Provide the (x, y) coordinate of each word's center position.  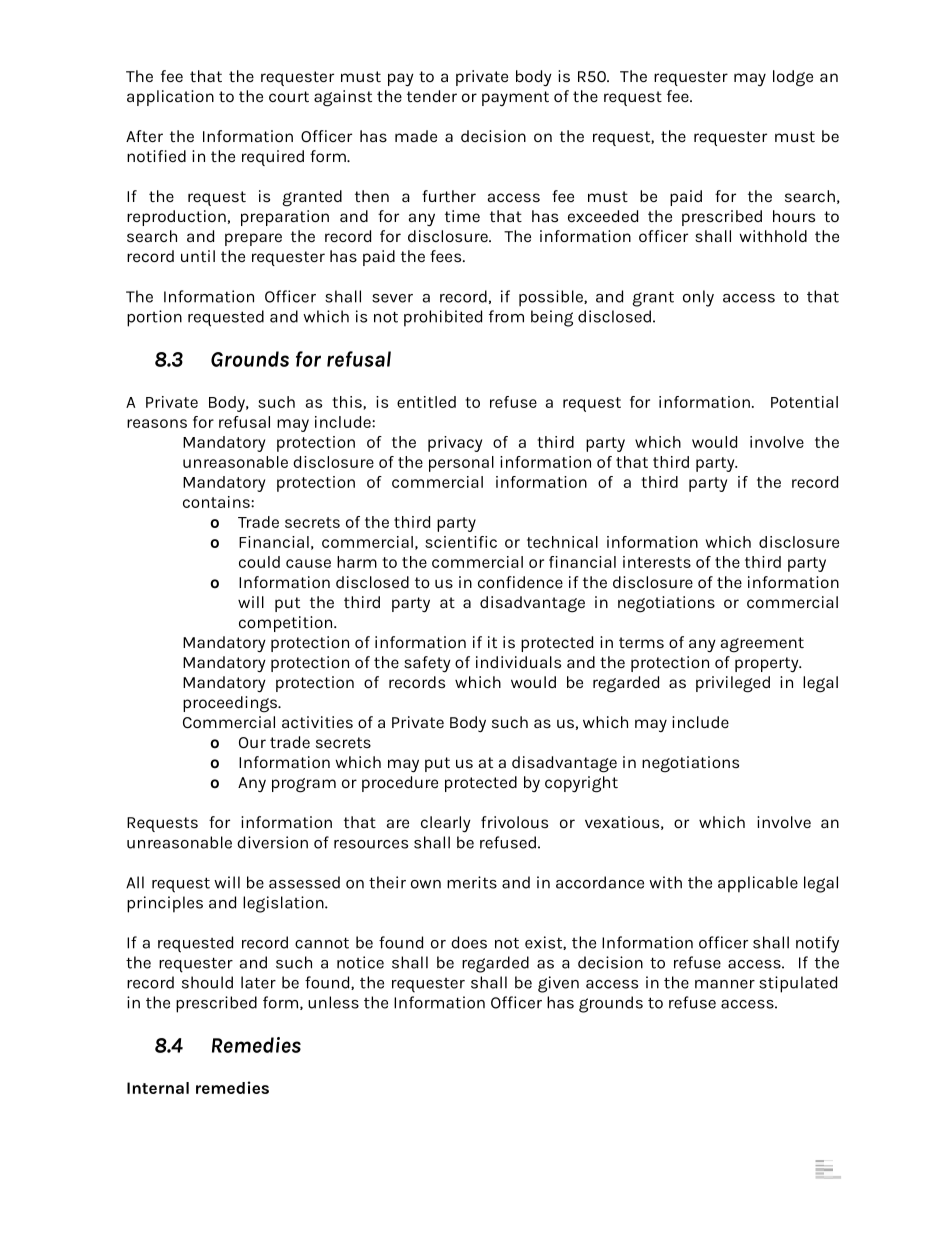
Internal (158, 1088)
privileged (733, 684)
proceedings (231, 704)
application (170, 98)
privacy (455, 444)
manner (725, 984)
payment (515, 98)
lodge (793, 78)
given (558, 984)
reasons (157, 423)
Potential (804, 402)
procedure (400, 784)
